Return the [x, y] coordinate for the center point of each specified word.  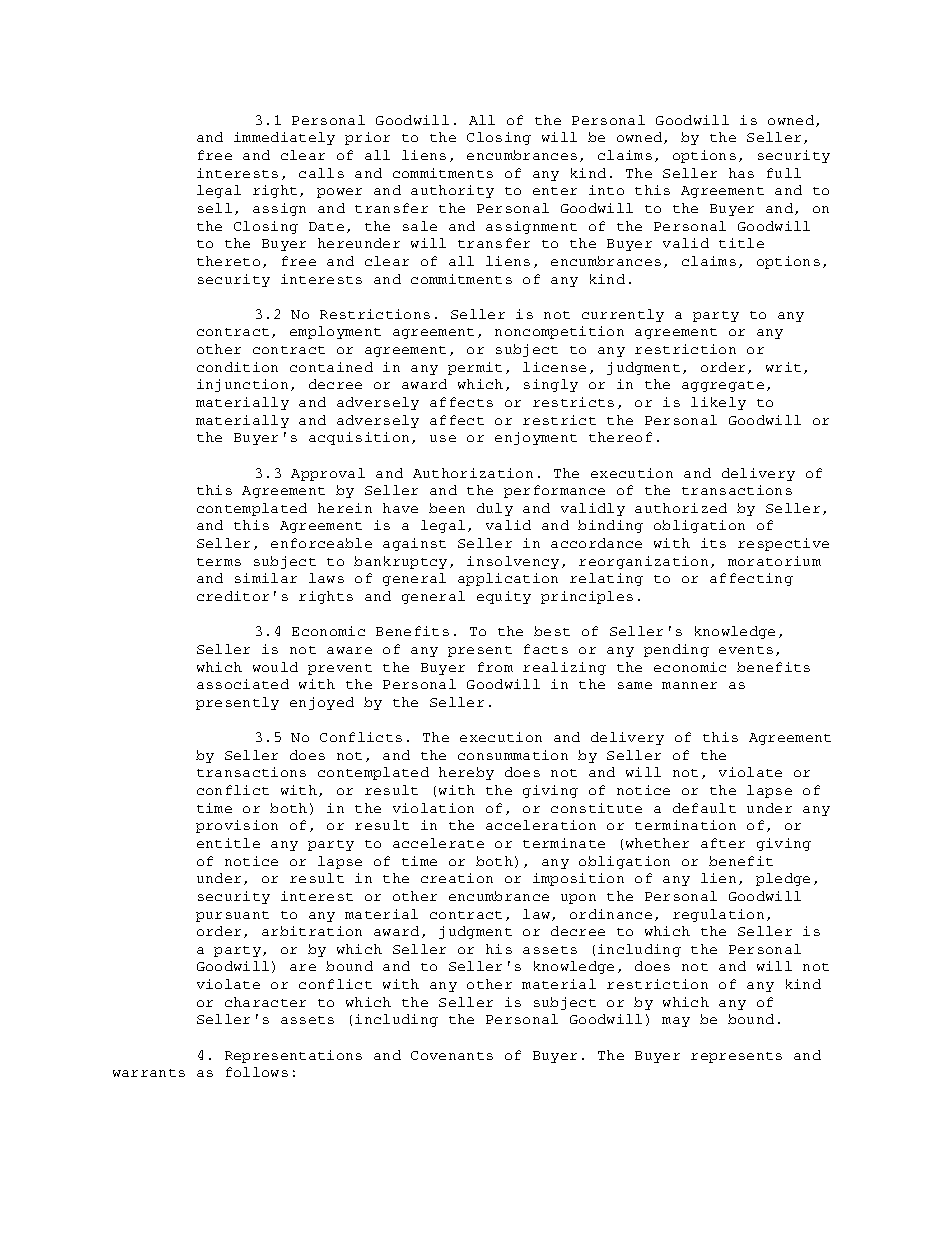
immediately [284, 138]
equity [504, 597]
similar [266, 578]
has [741, 173]
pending [676, 650]
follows [257, 1072]
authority [452, 191]
